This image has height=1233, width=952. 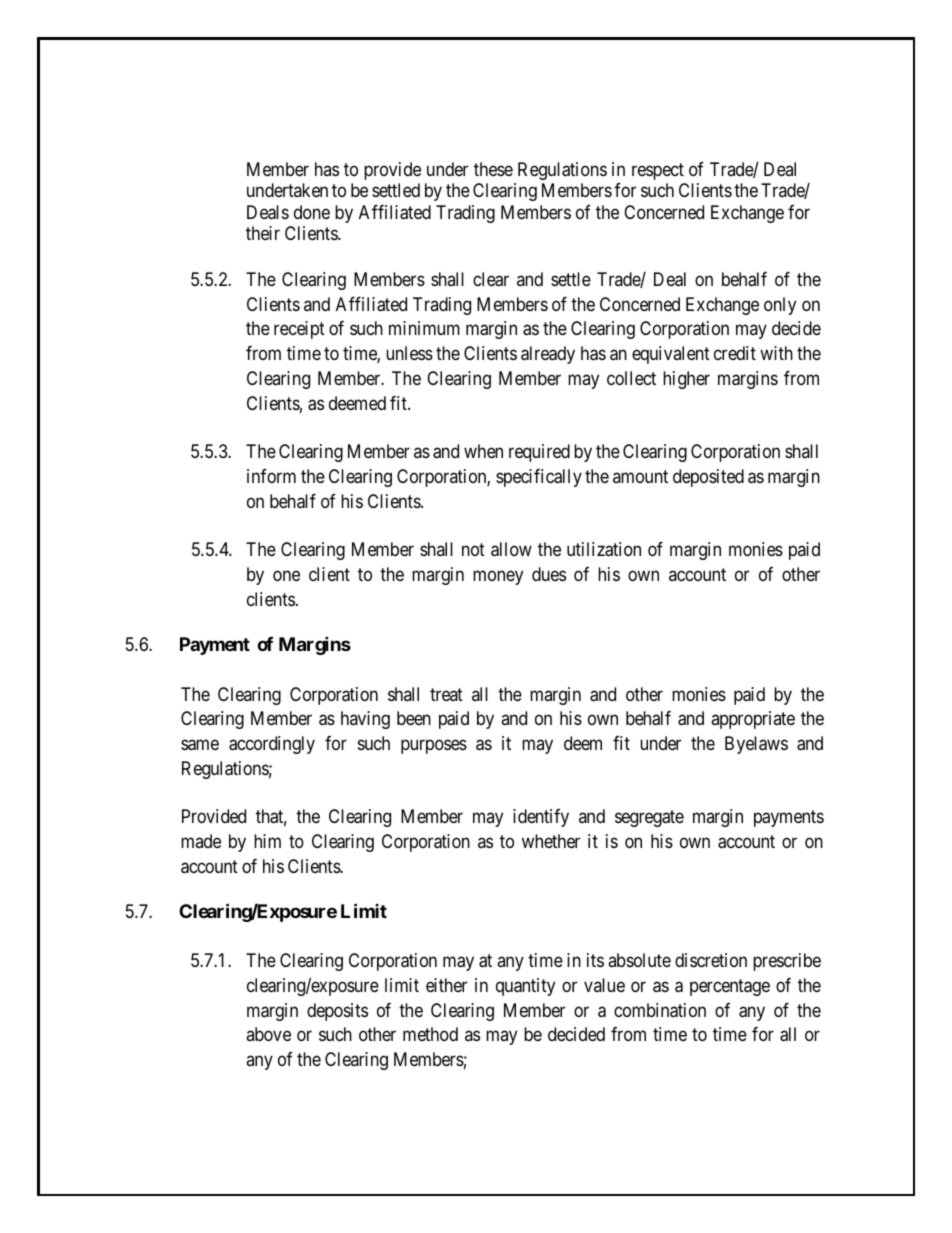 What do you see at coordinates (604, 549) in the image?
I see `utilization` at bounding box center [604, 549].
